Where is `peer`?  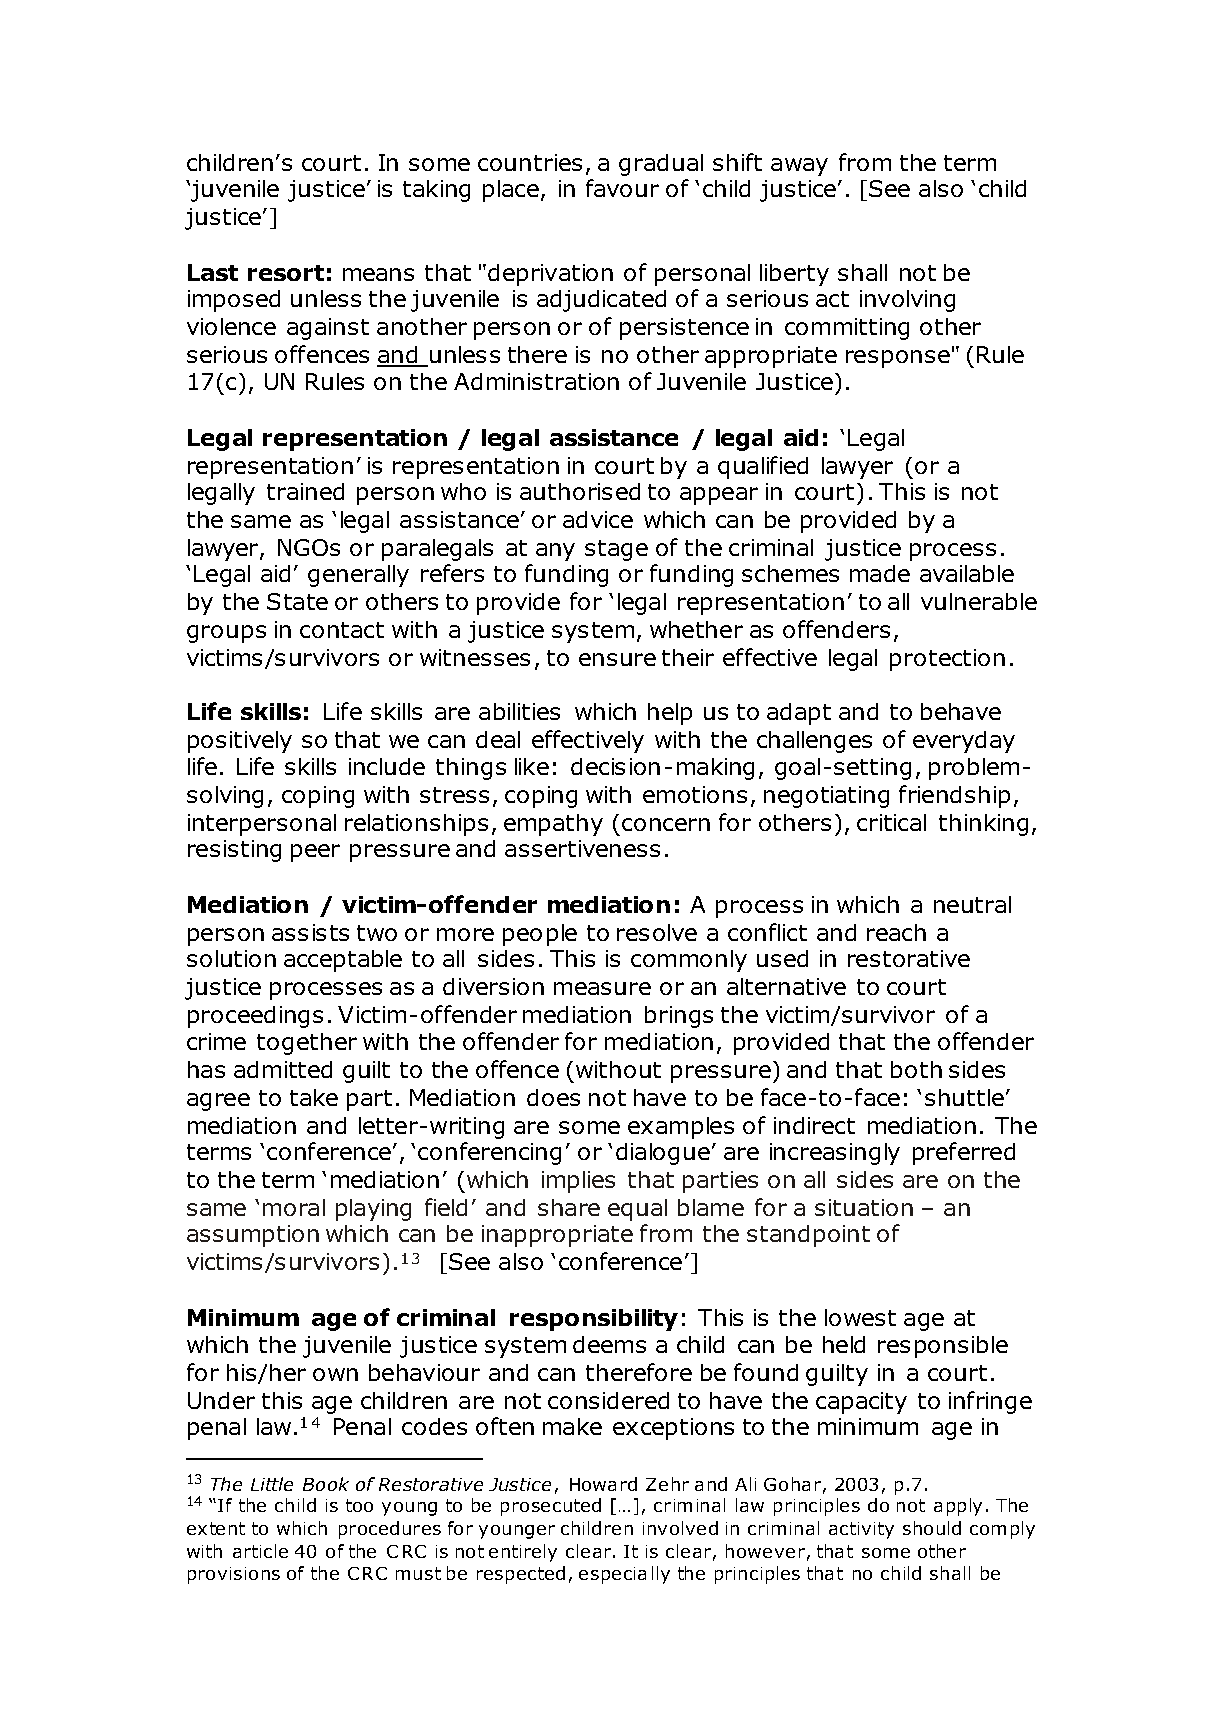 peer is located at coordinates (315, 853).
